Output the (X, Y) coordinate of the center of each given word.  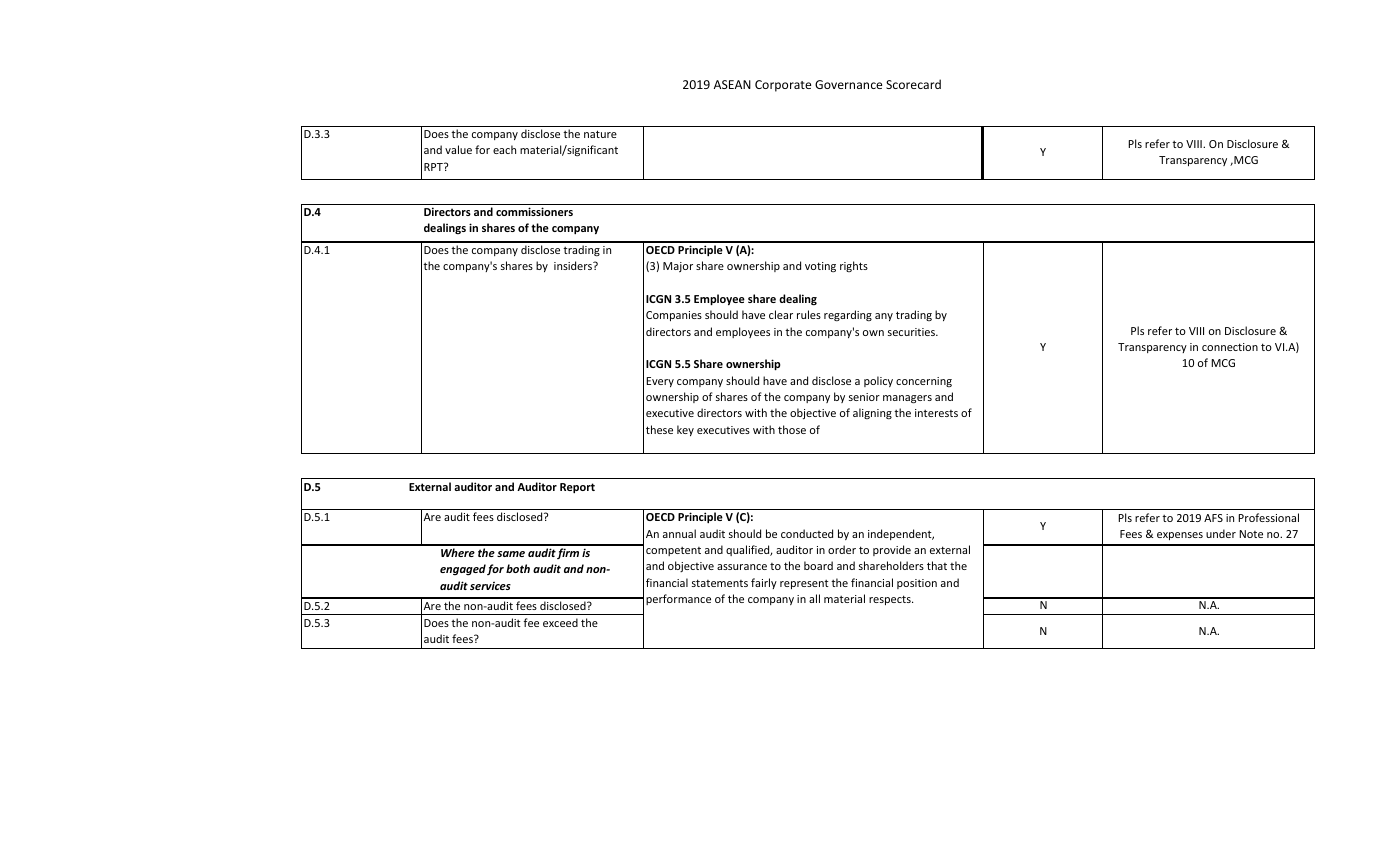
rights (854, 266)
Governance (848, 84)
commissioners (534, 211)
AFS (1213, 518)
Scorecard (913, 84)
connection (1230, 347)
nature (600, 134)
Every (660, 382)
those (792, 429)
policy (878, 381)
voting (820, 267)
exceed (560, 622)
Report (577, 488)
